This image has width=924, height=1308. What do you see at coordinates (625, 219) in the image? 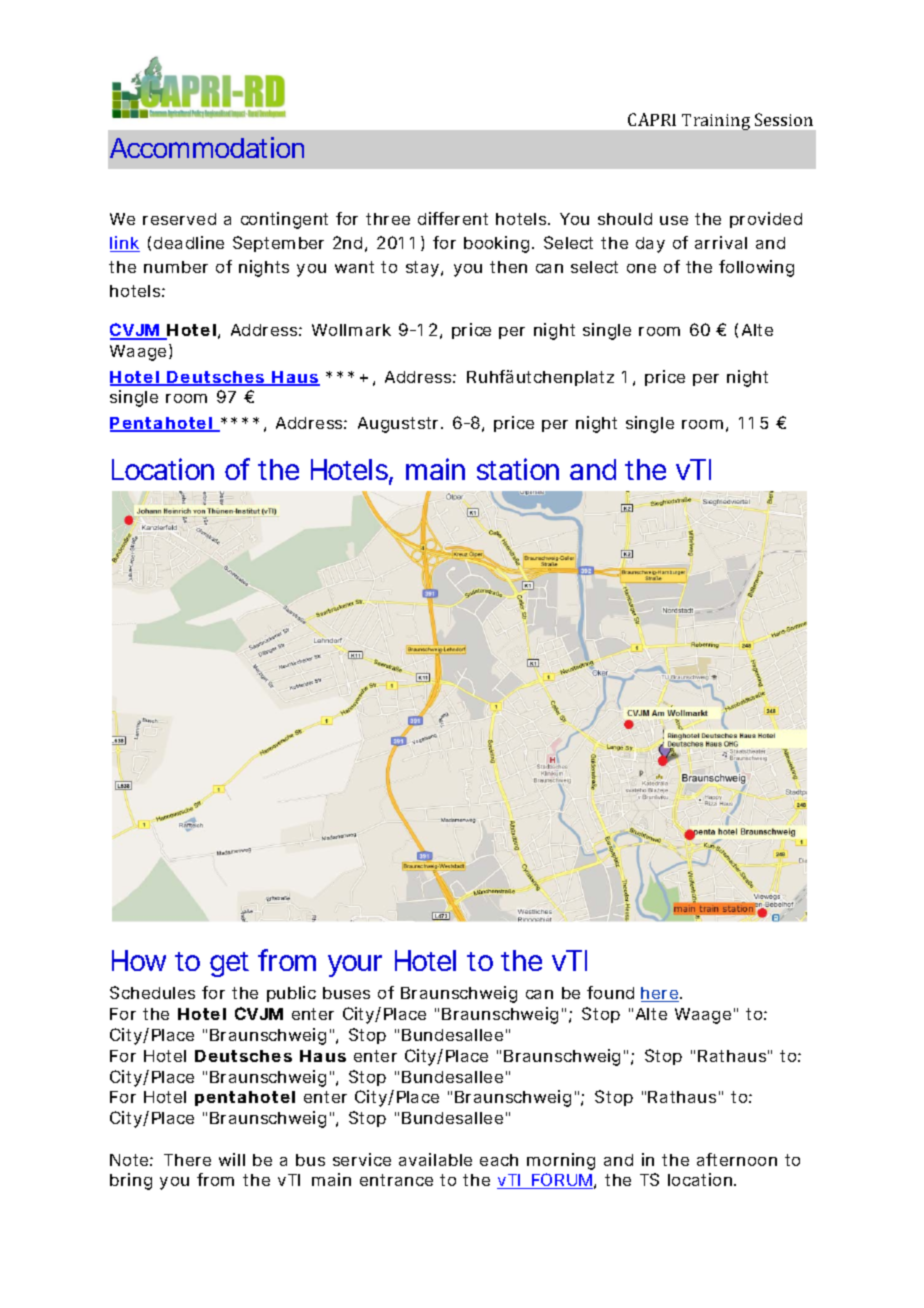
I see `should` at bounding box center [625, 219].
